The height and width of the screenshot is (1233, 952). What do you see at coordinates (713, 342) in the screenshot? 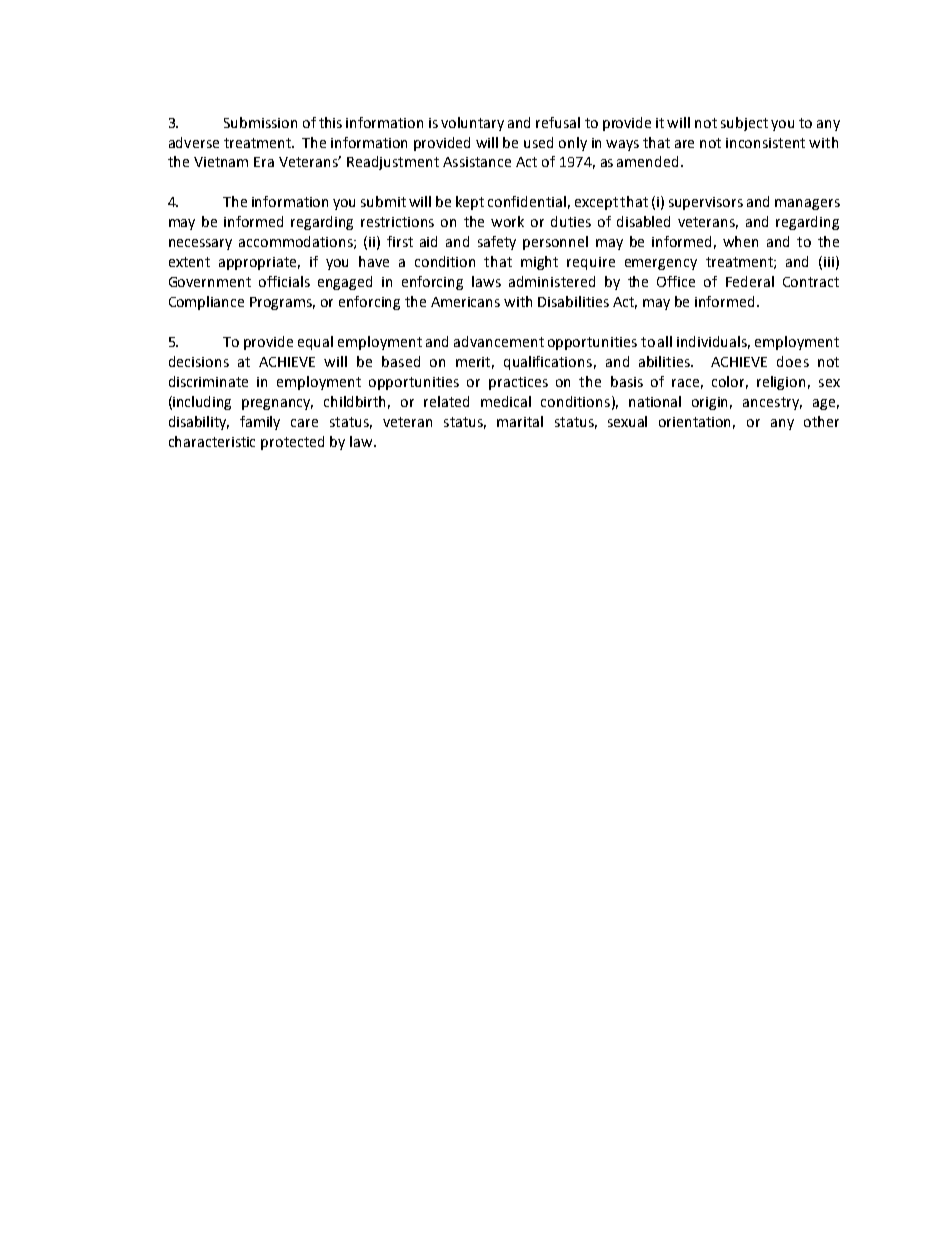
I see `individuals` at bounding box center [713, 342].
